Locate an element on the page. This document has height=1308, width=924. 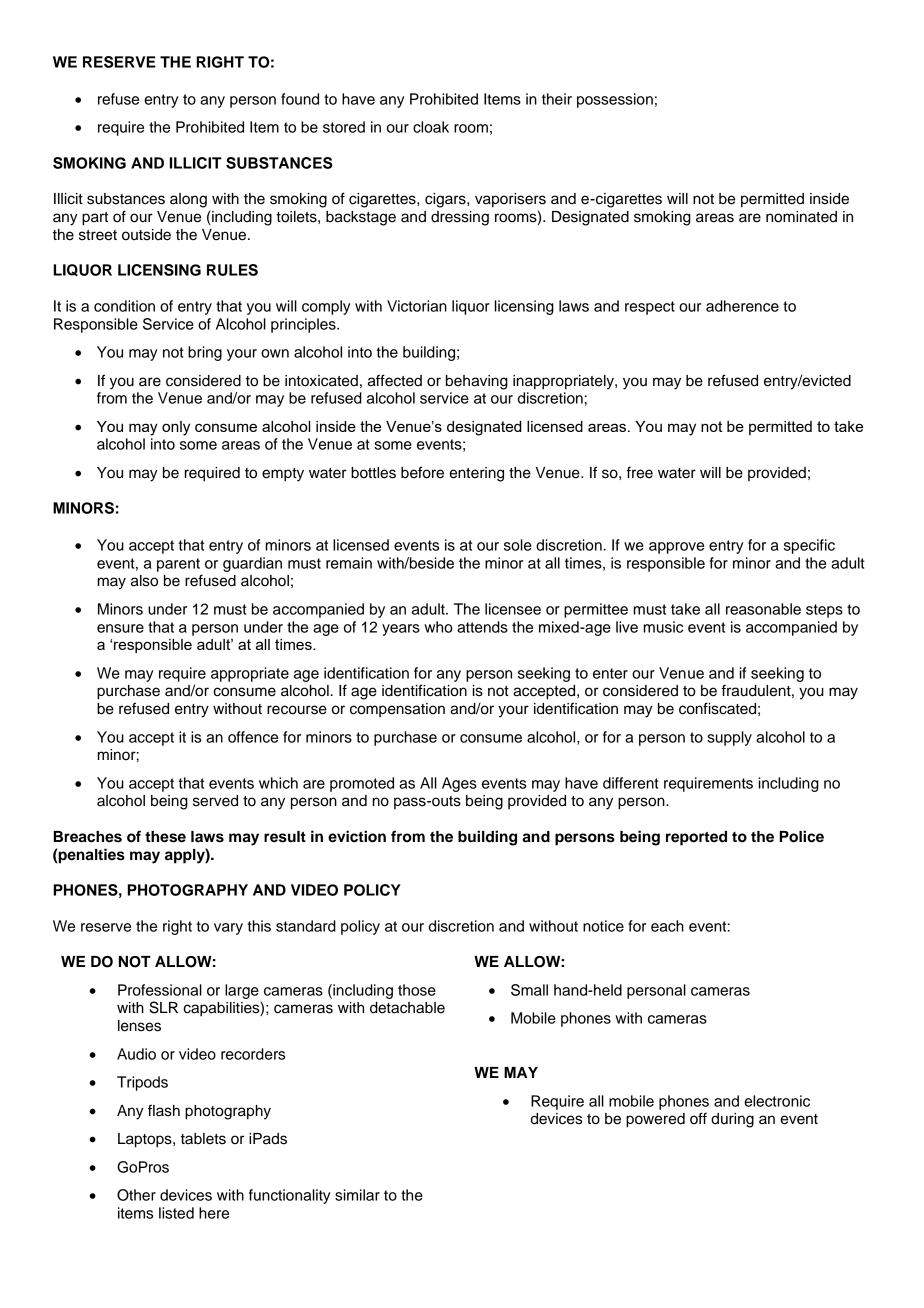
listed is located at coordinates (176, 1213).
